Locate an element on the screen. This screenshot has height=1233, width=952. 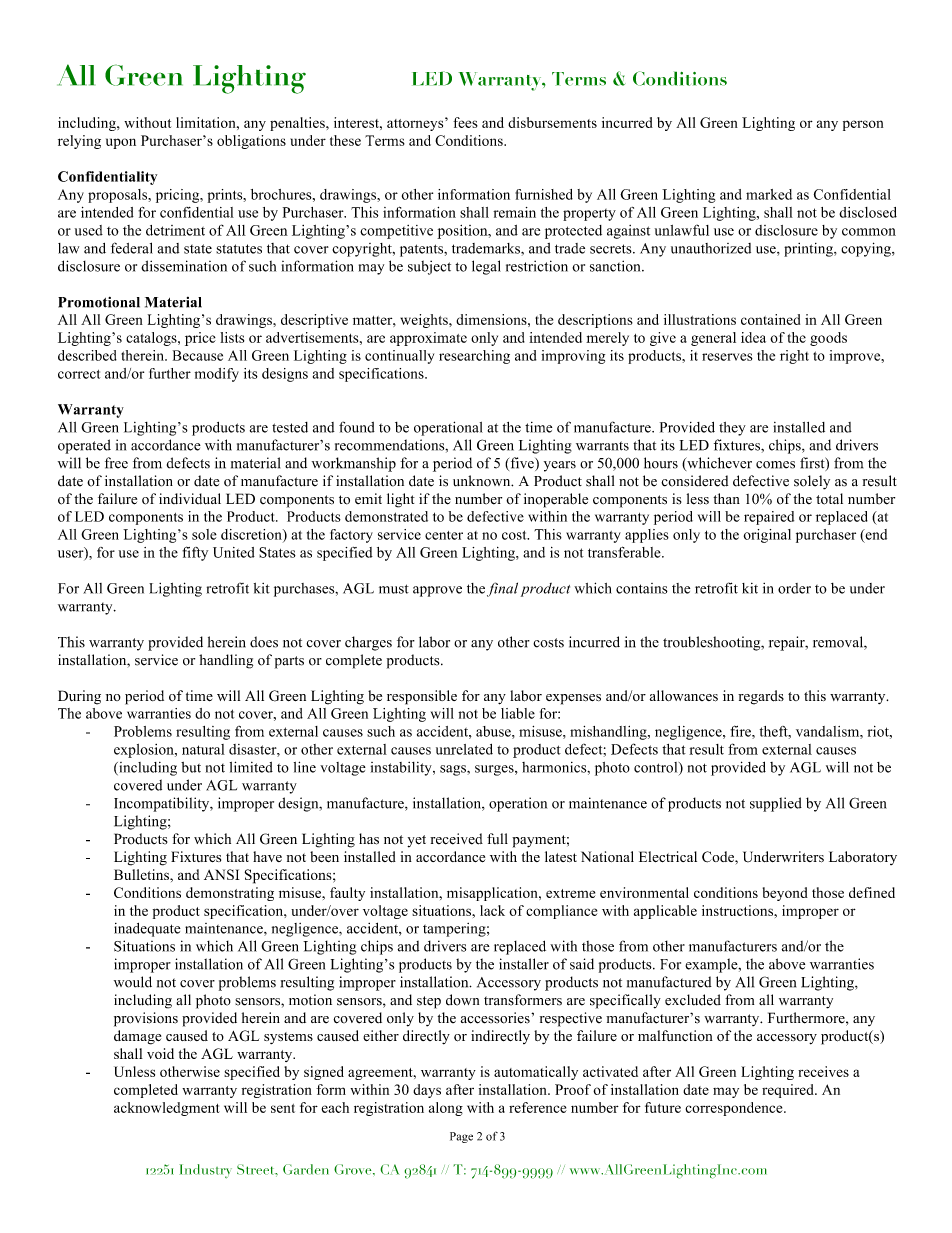
upon is located at coordinates (121, 143).
